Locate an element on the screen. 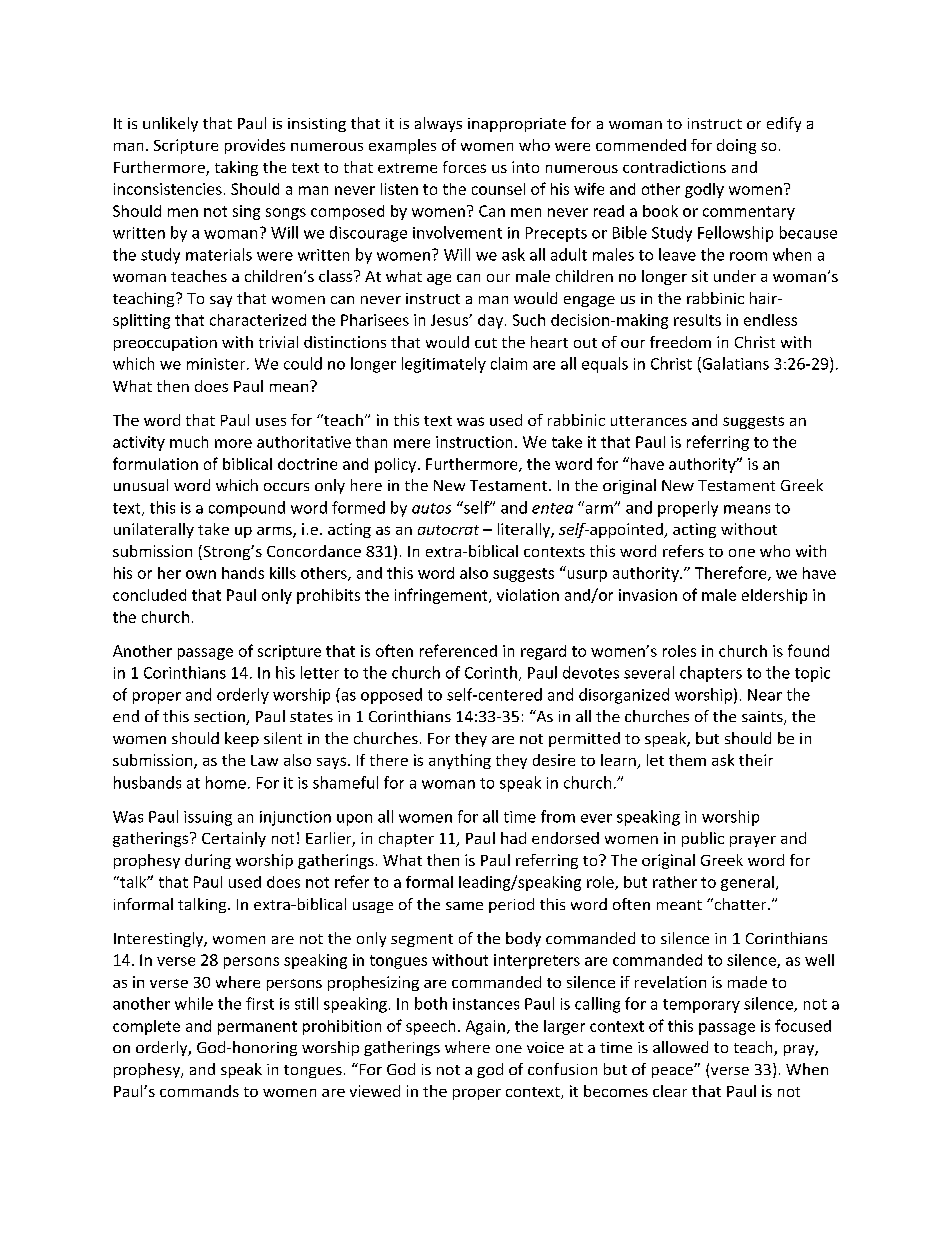 The image size is (952, 1233). taking is located at coordinates (236, 168).
